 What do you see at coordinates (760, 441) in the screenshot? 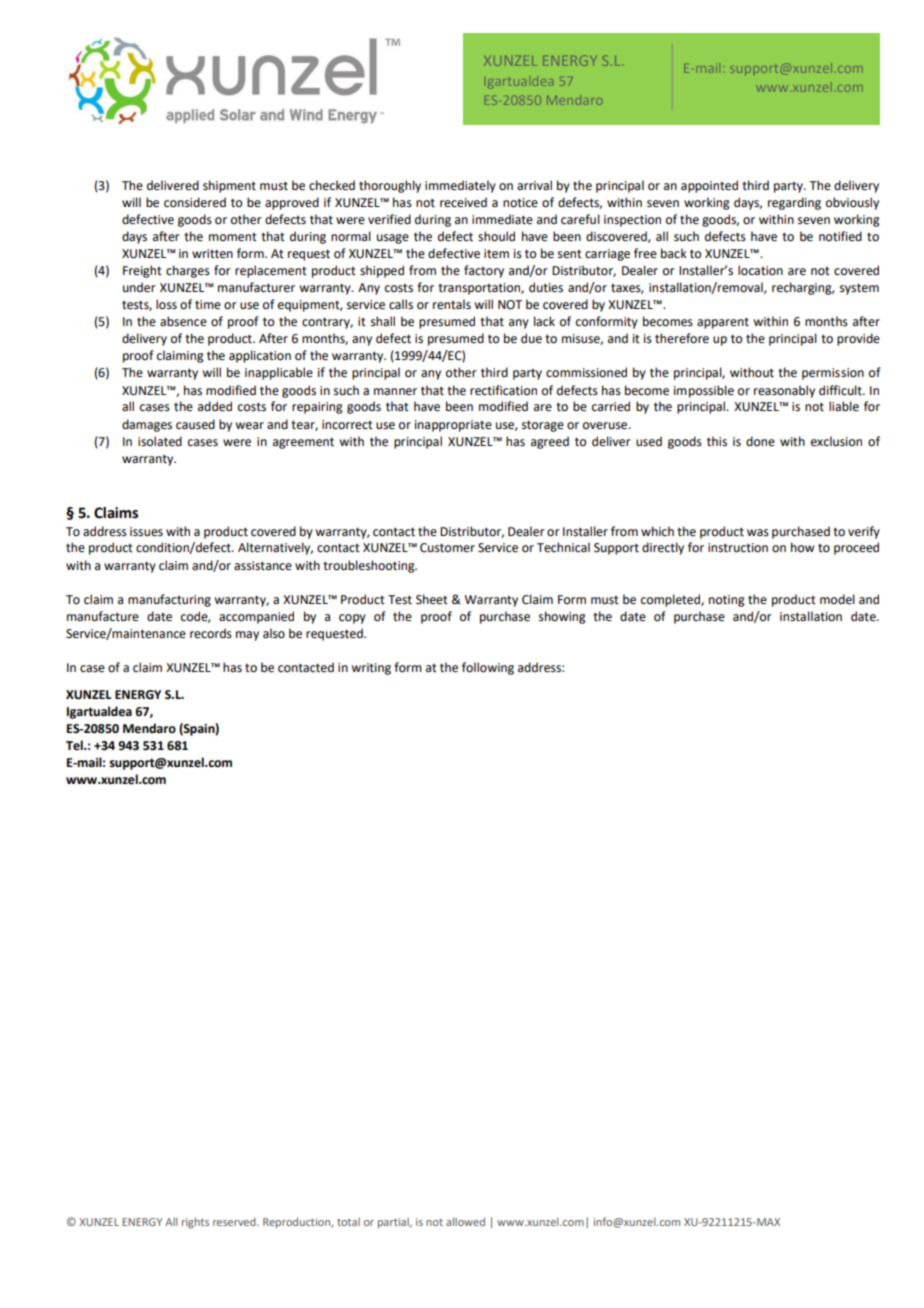
I see `done` at bounding box center [760, 441].
